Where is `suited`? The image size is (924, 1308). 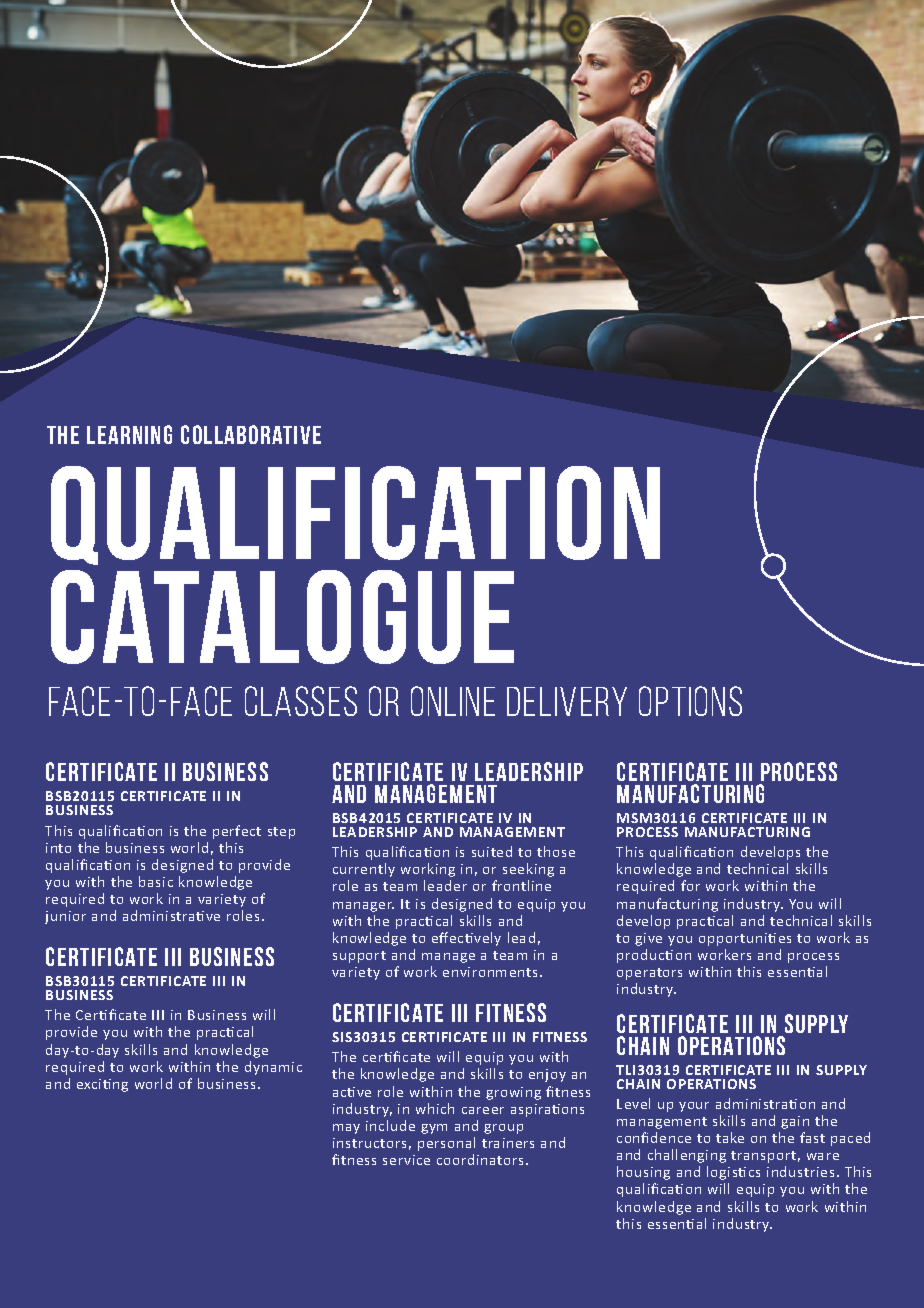 suited is located at coordinates (492, 851).
